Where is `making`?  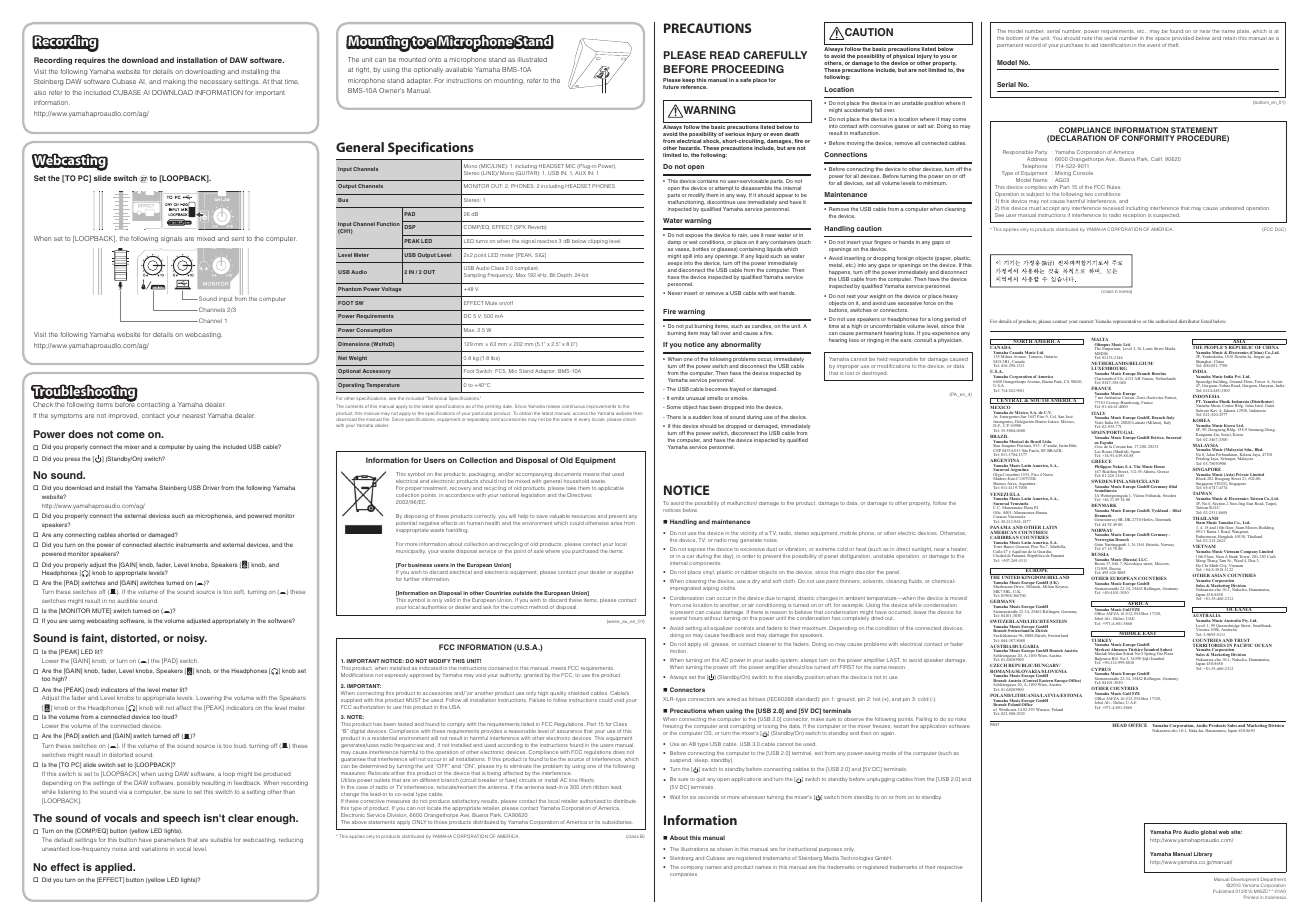 making is located at coordinates (174, 82).
